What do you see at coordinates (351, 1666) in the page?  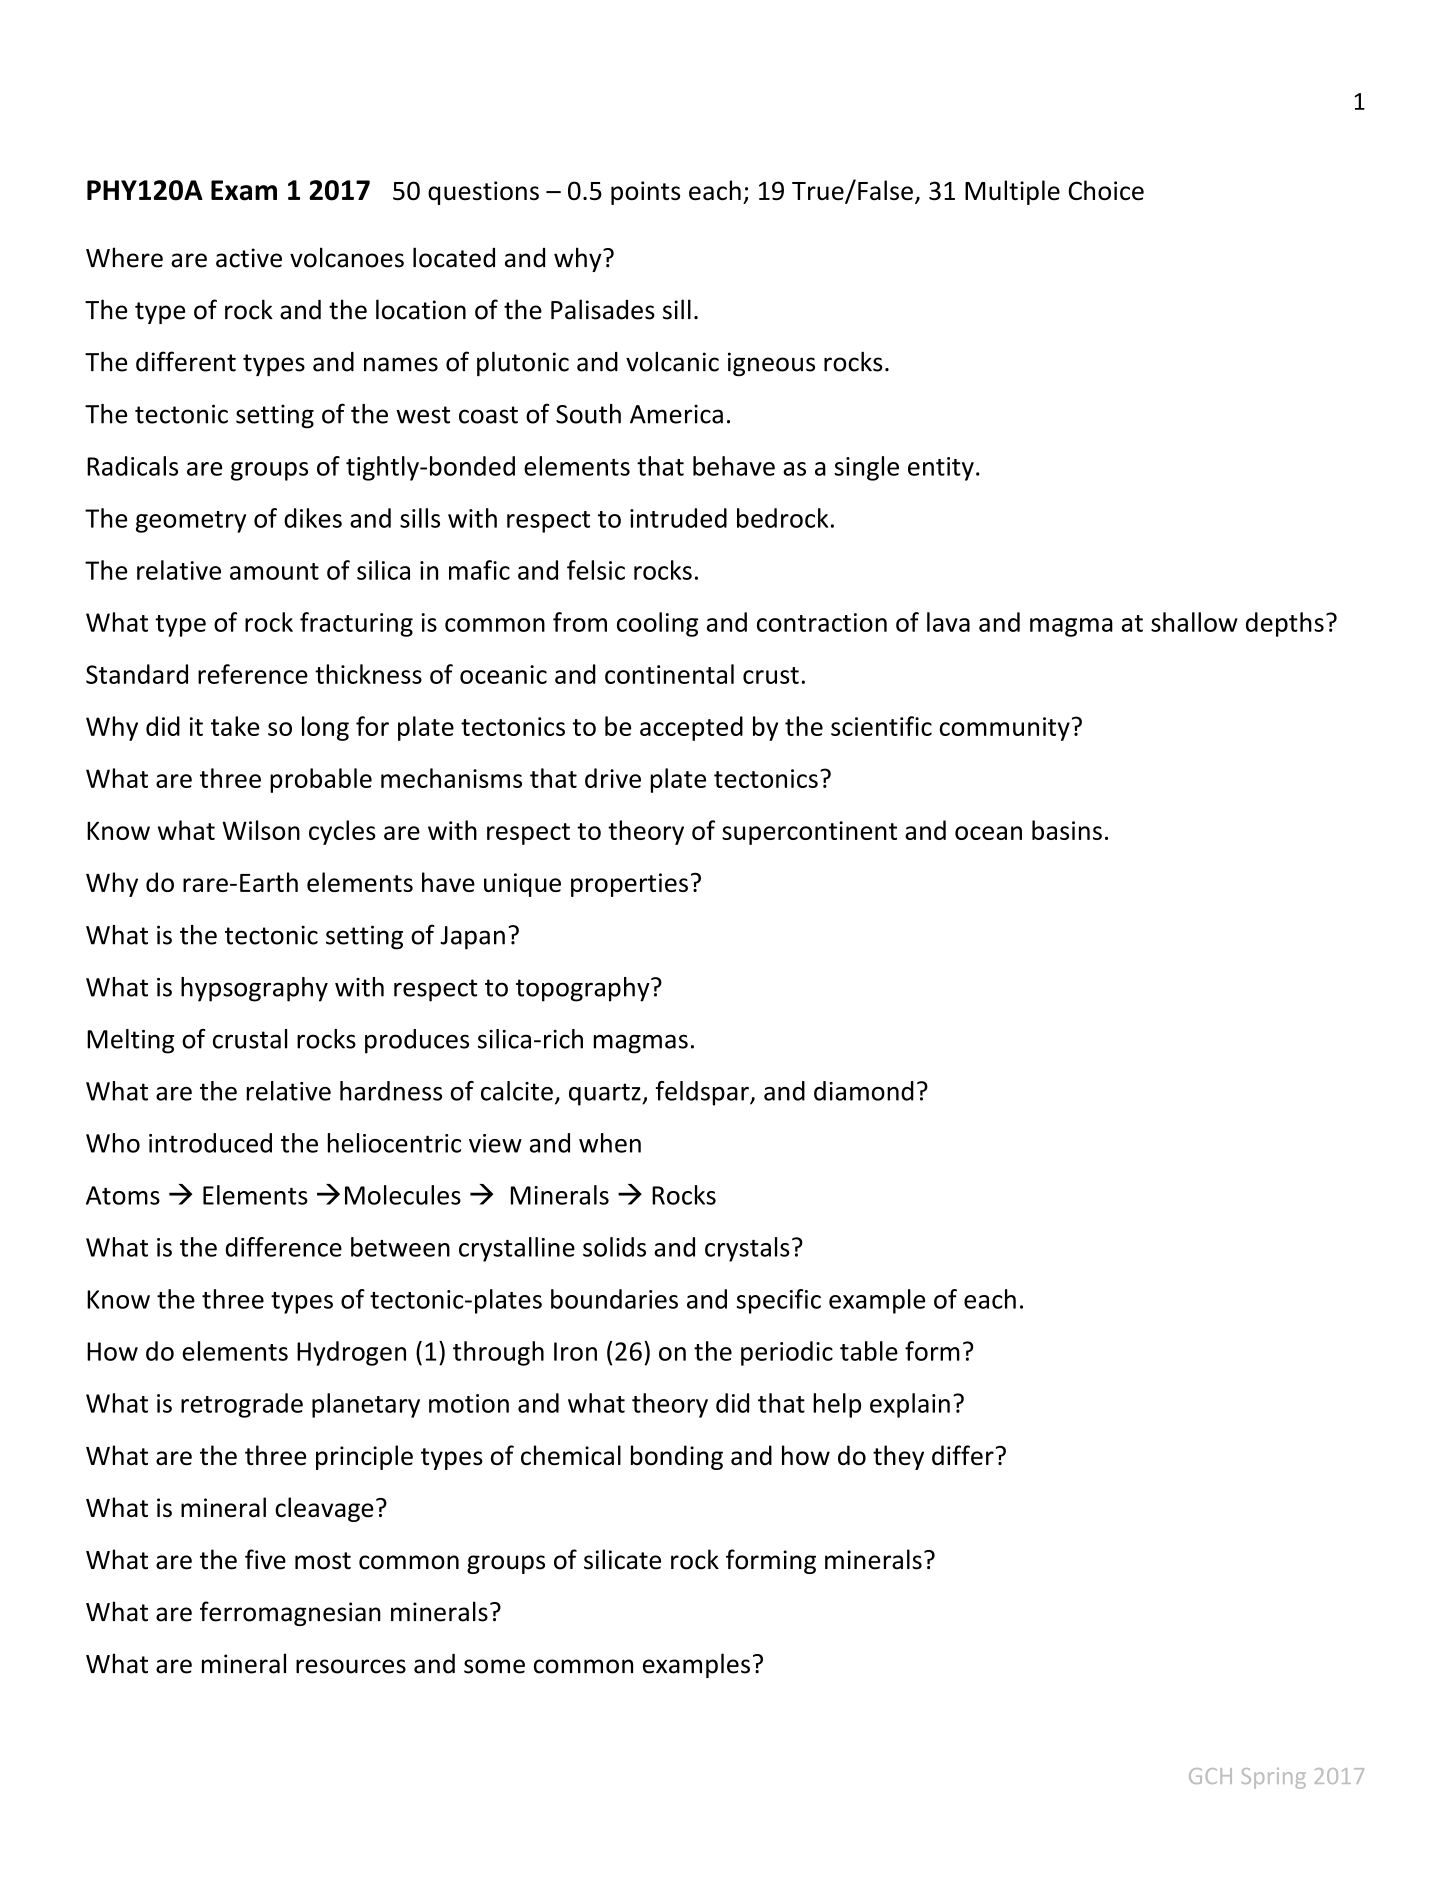 I see `resources` at bounding box center [351, 1666].
